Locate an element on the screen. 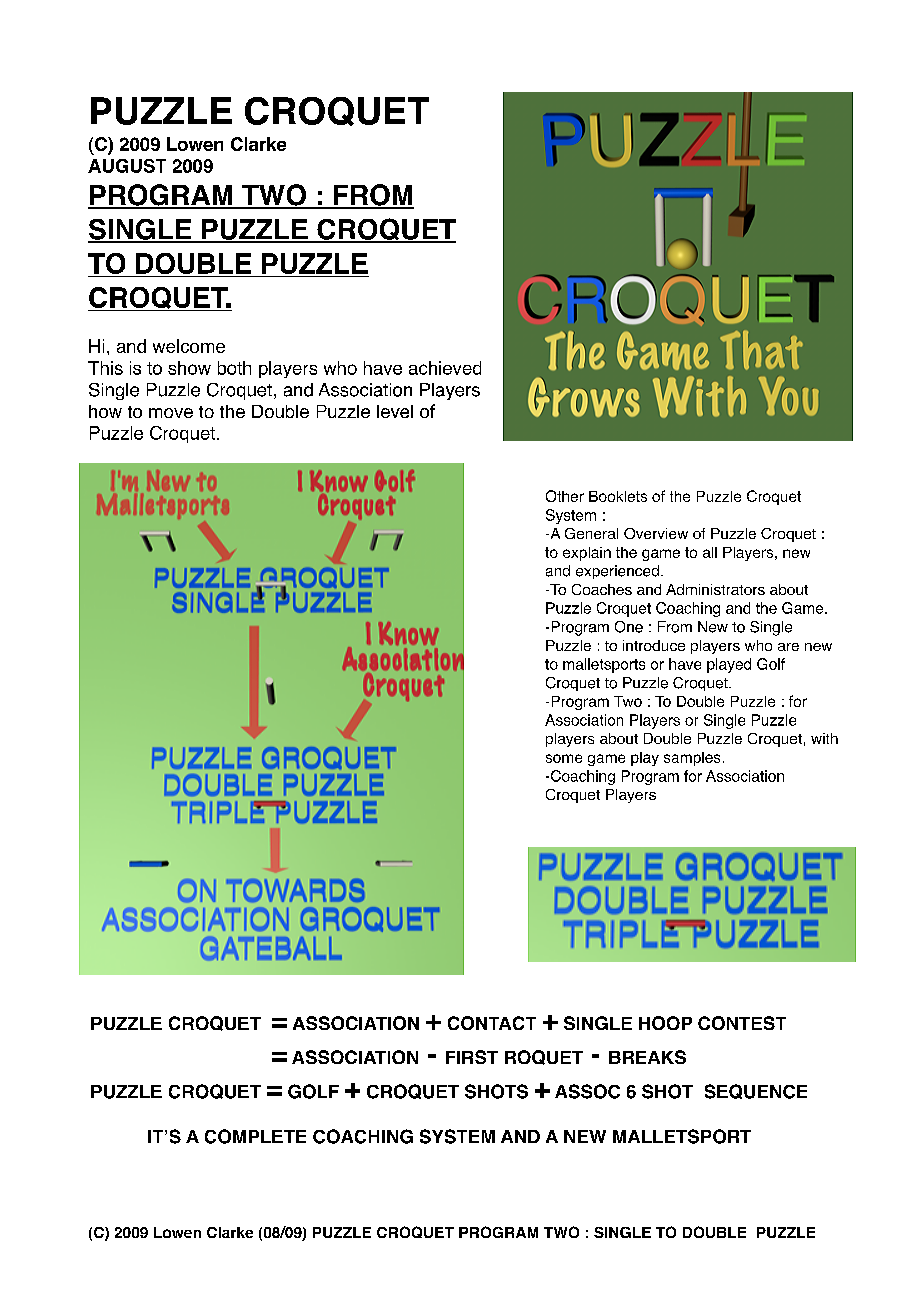  with is located at coordinates (824, 738).
